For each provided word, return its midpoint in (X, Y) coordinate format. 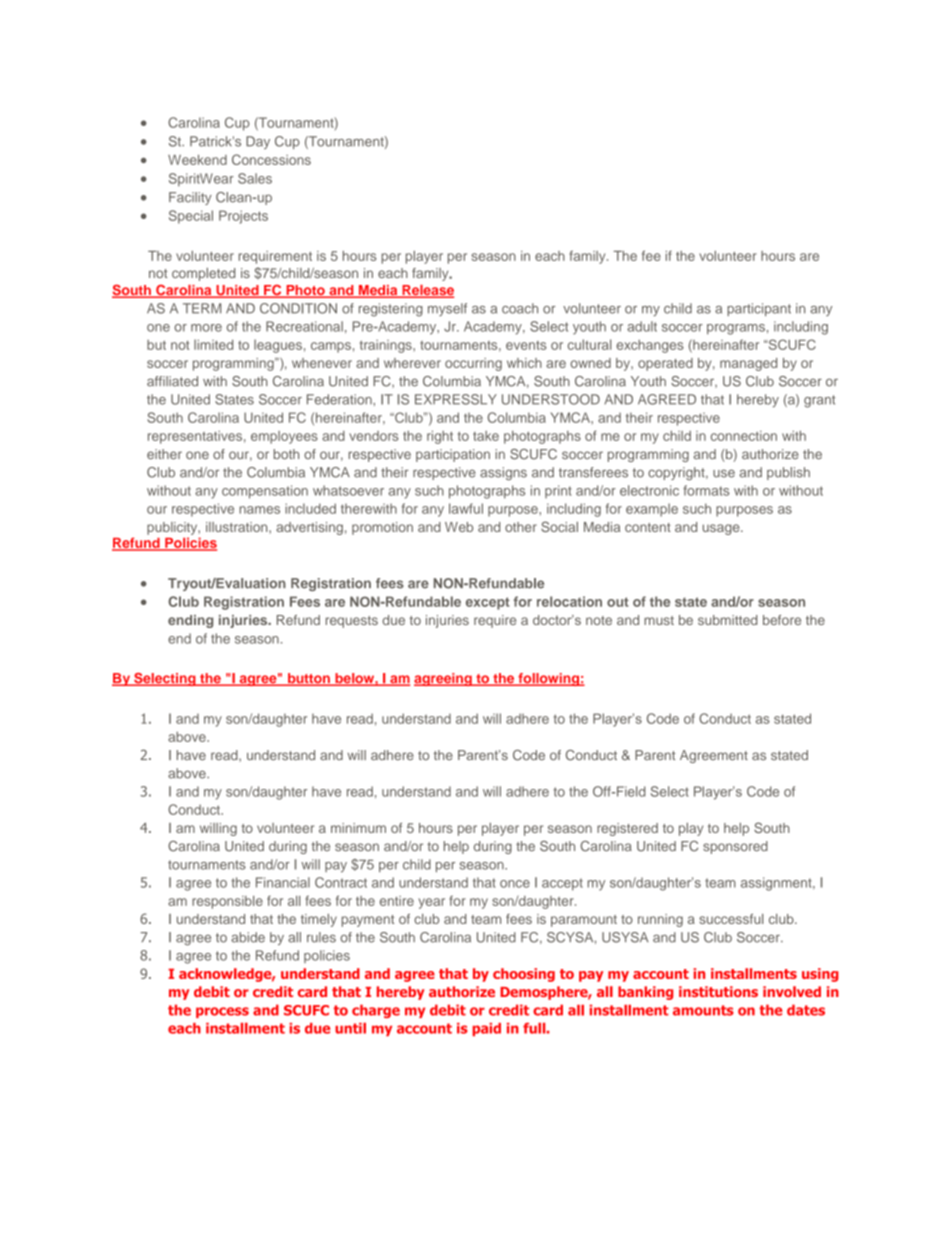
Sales (255, 178)
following (548, 679)
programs (736, 329)
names (259, 510)
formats (706, 490)
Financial (283, 882)
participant (759, 309)
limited (213, 344)
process (222, 1012)
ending (190, 621)
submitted (727, 620)
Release (427, 291)
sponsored (735, 847)
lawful (466, 508)
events (526, 345)
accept (562, 884)
